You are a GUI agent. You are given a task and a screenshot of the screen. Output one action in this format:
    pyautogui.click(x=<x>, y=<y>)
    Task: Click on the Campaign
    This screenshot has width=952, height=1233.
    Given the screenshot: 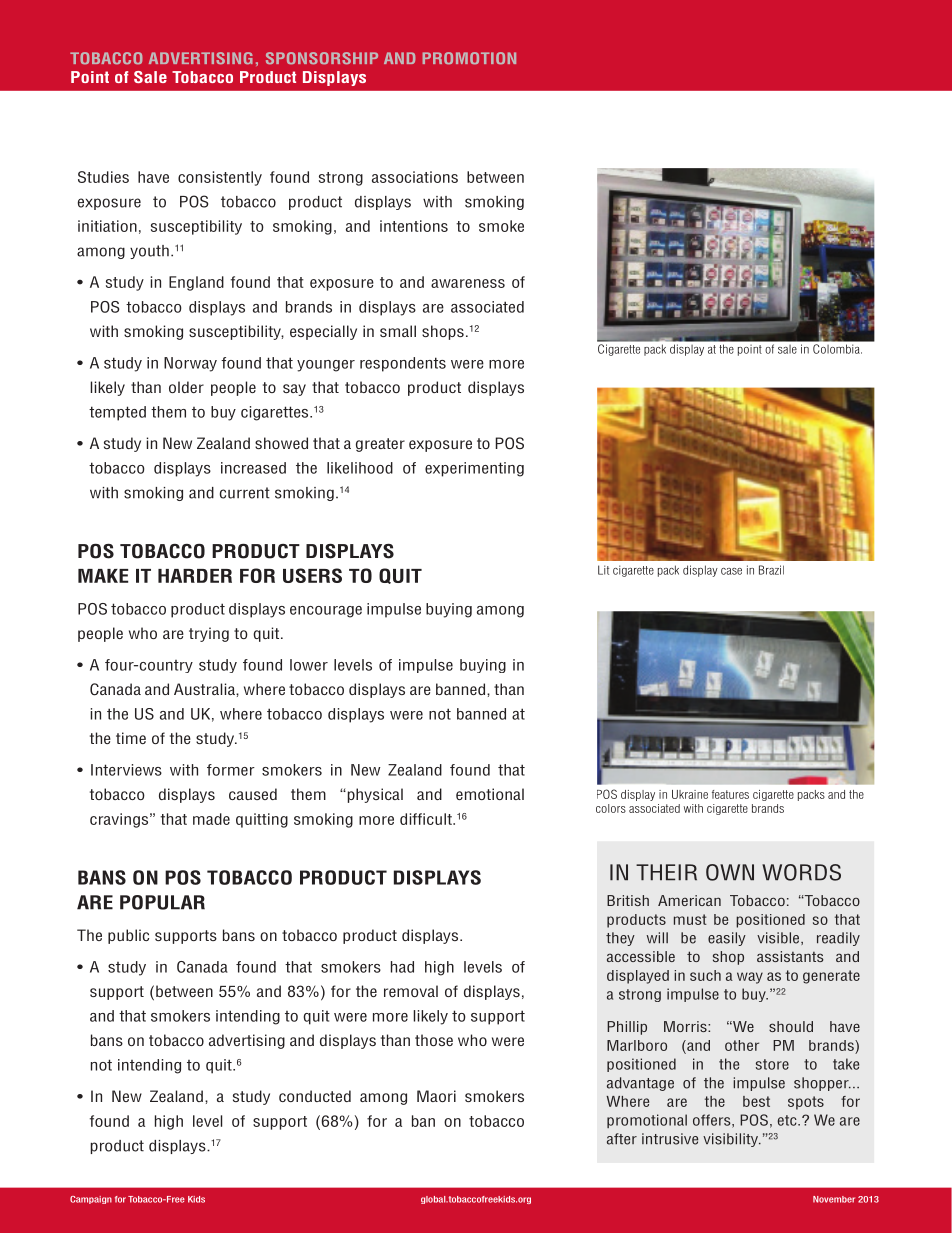 What is the action you would take?
    pyautogui.click(x=91, y=1200)
